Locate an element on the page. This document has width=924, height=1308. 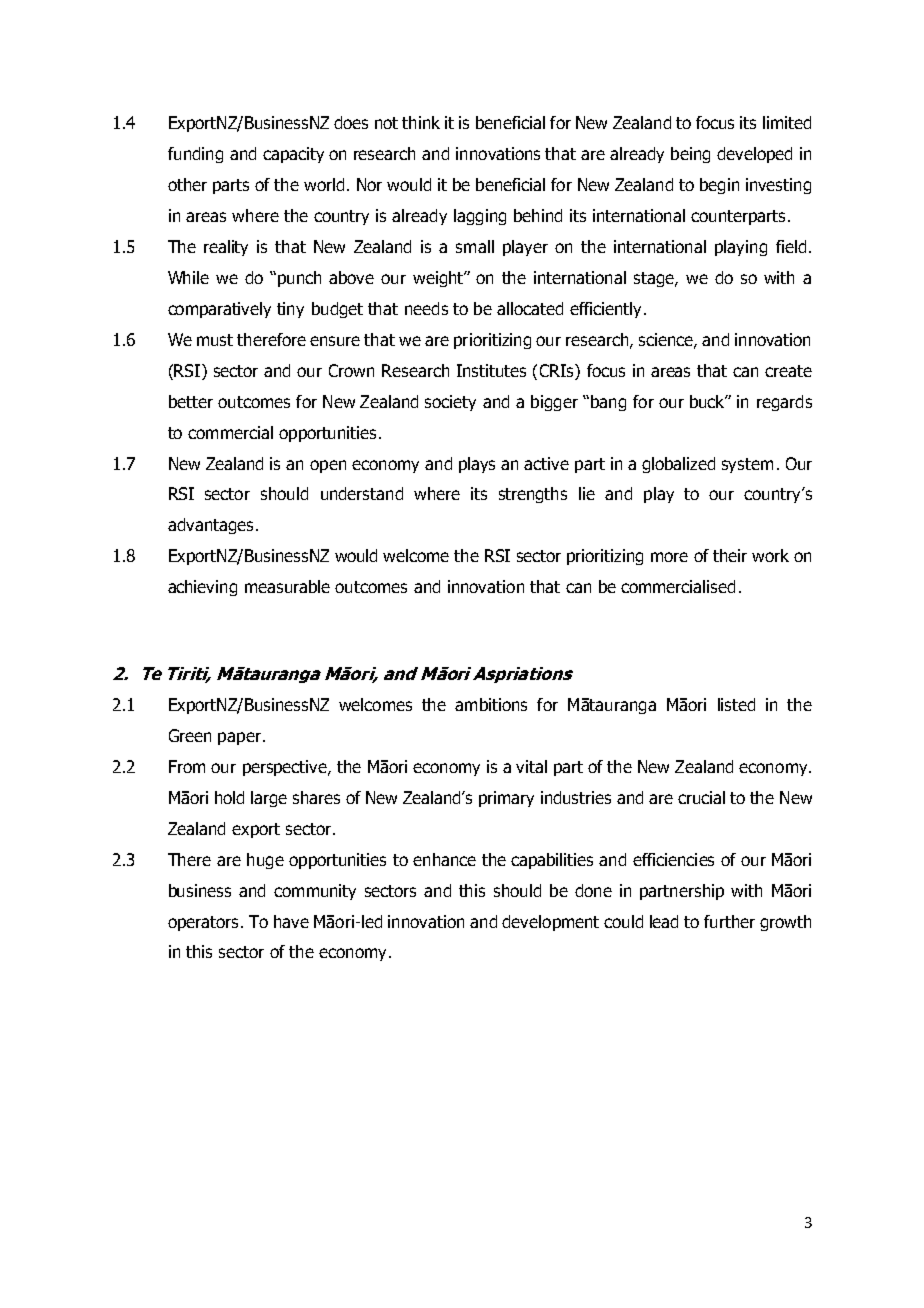
think is located at coordinates (421, 122).
